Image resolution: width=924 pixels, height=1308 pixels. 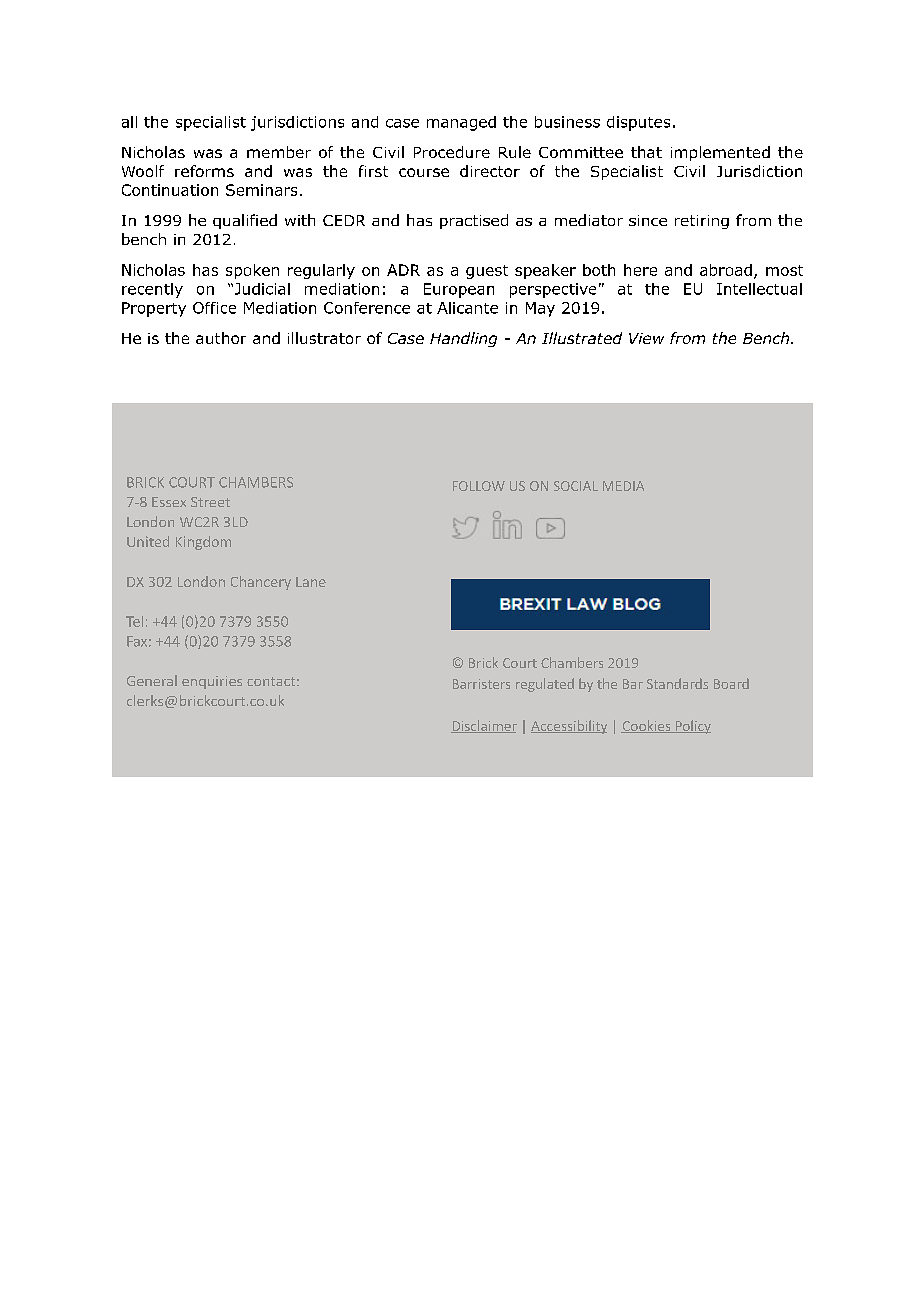 I want to click on View, so click(x=646, y=338).
